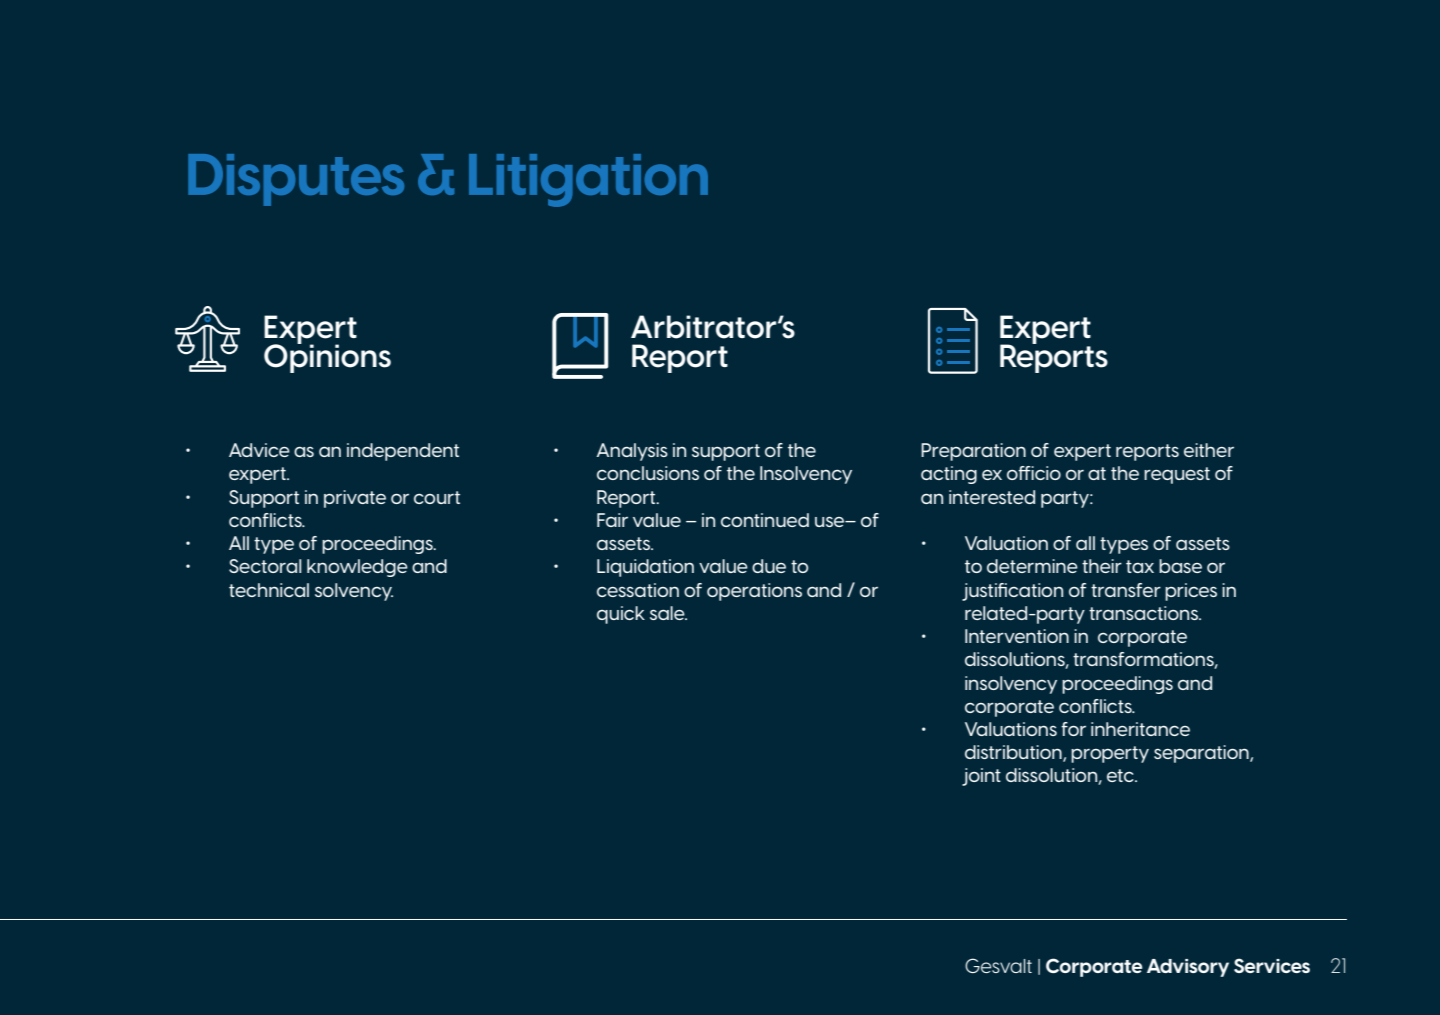 This screenshot has height=1015, width=1440. What do you see at coordinates (588, 180) in the screenshot?
I see `Litigation` at bounding box center [588, 180].
